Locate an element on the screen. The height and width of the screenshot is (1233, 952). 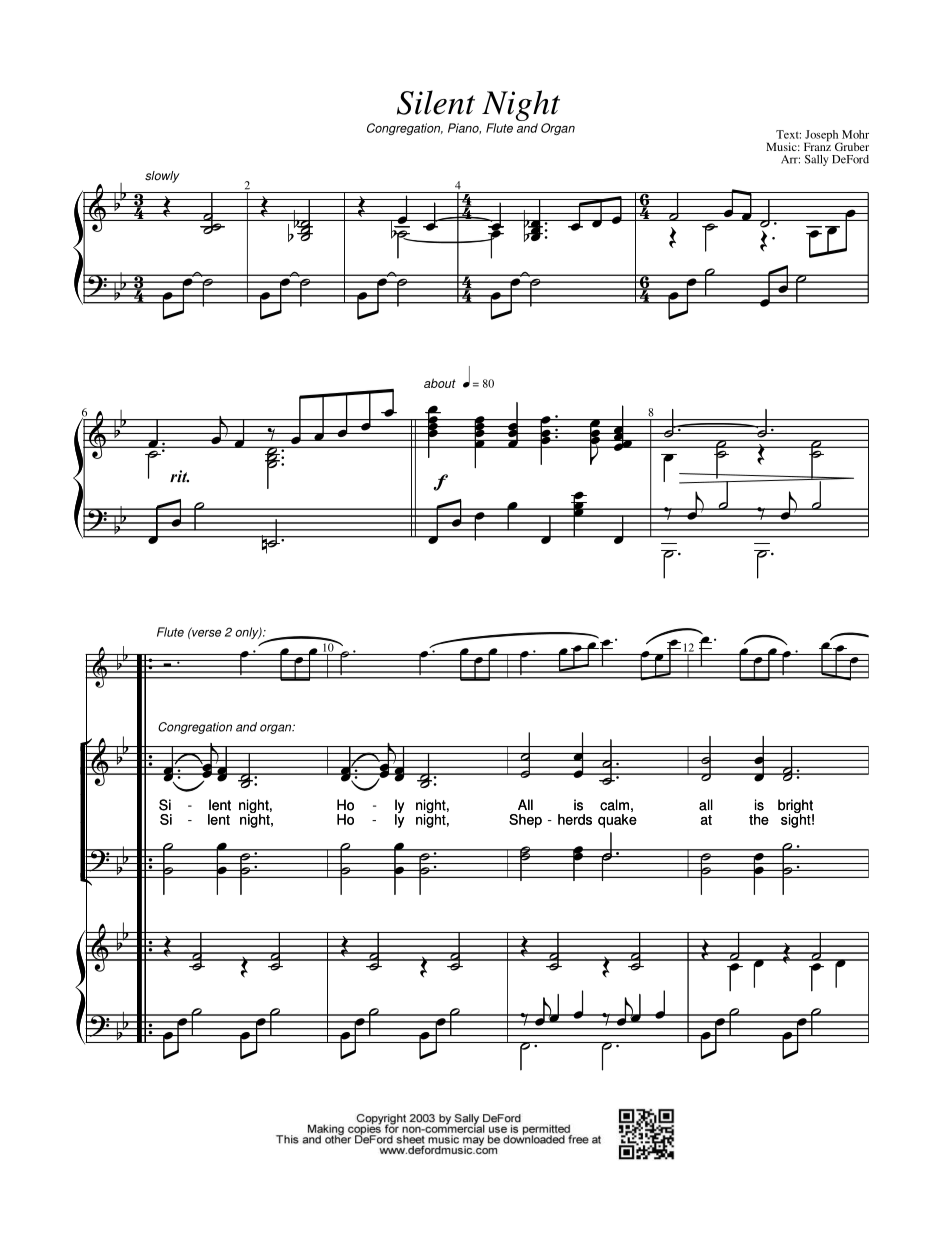
Gruber is located at coordinates (852, 146).
